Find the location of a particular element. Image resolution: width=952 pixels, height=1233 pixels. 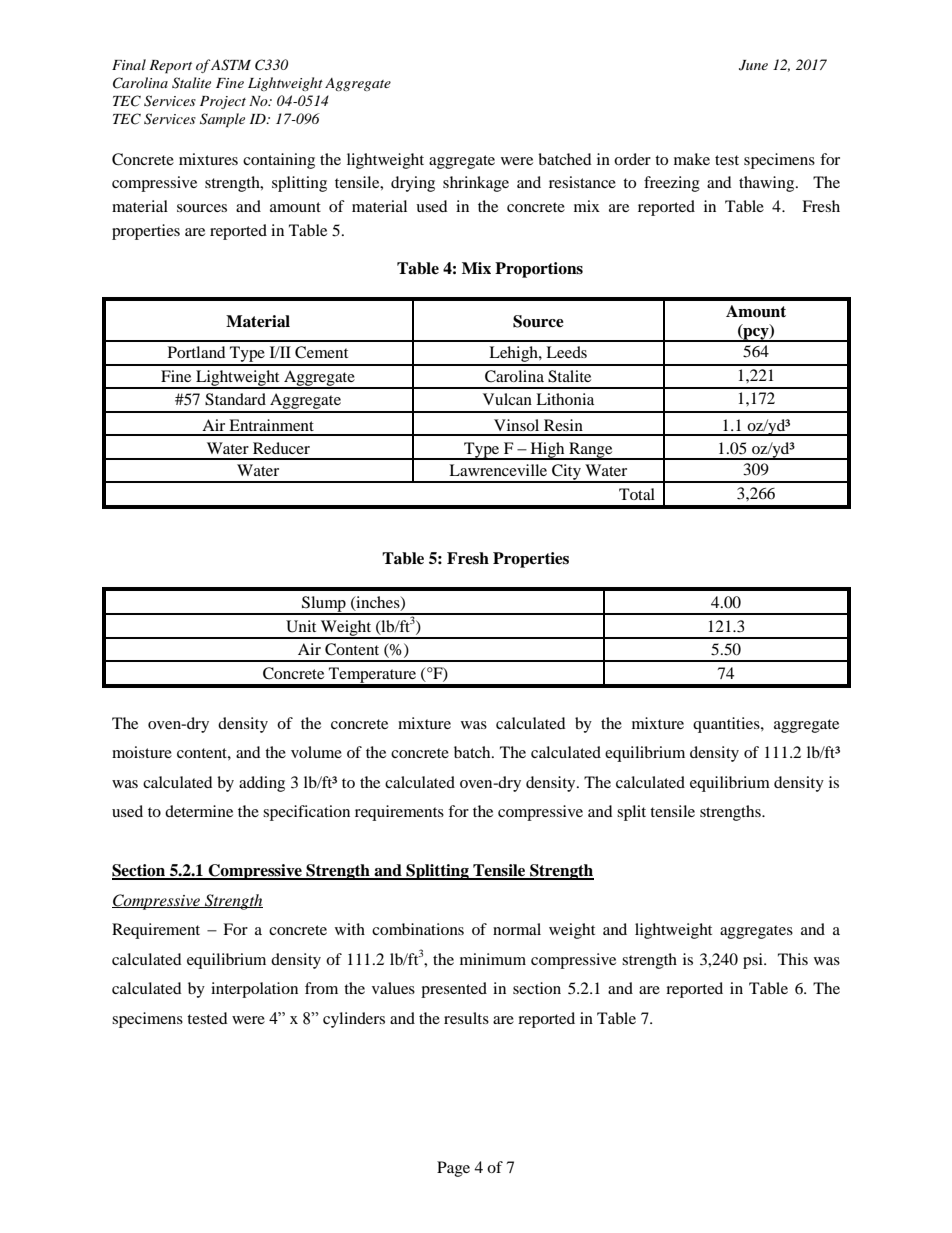

Lawrenceville is located at coordinates (498, 470).
